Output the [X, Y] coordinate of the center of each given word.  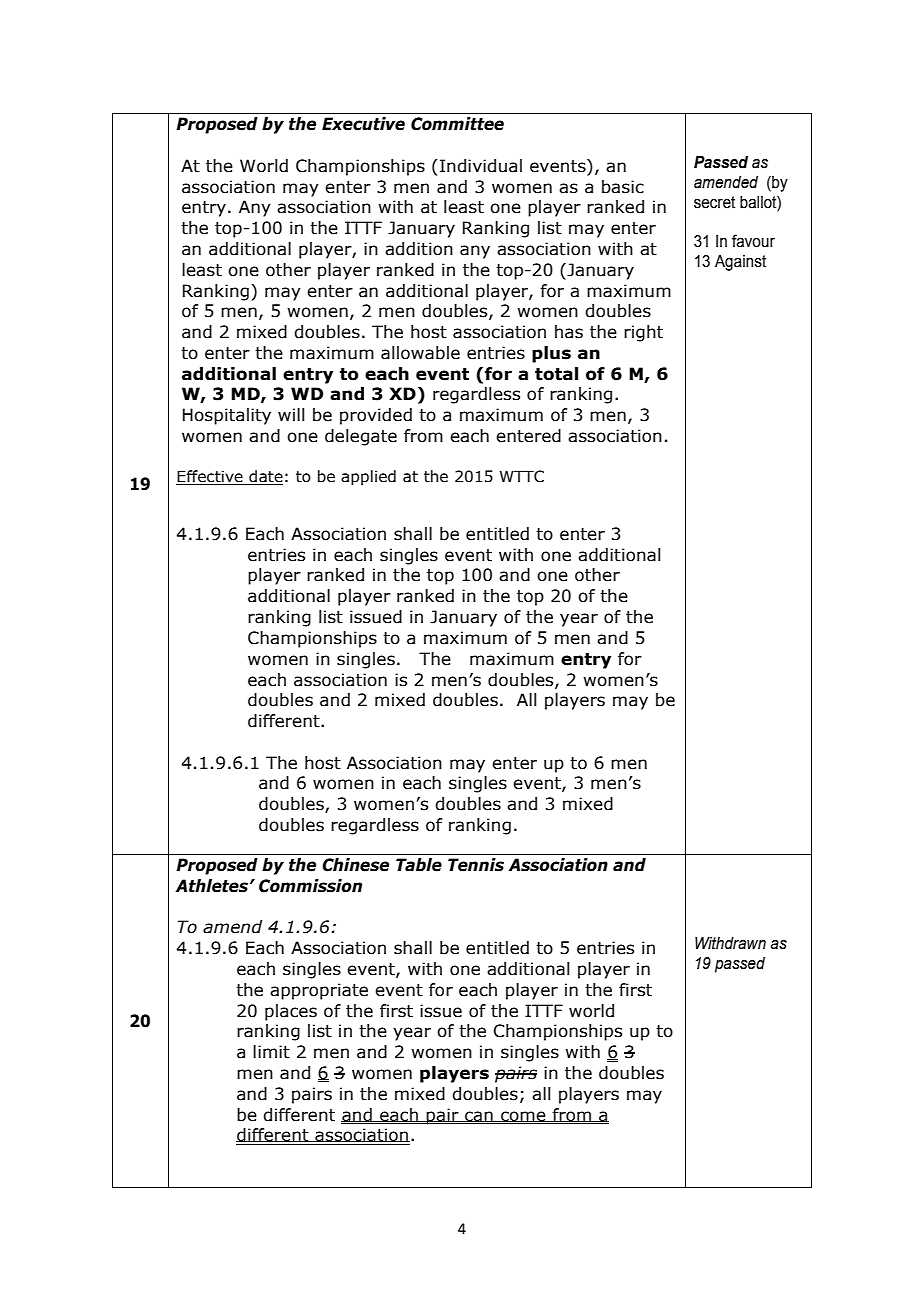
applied [368, 477]
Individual [481, 166]
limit [271, 1052]
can [479, 1116]
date [265, 477]
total [556, 374]
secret [714, 202]
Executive [363, 124]
